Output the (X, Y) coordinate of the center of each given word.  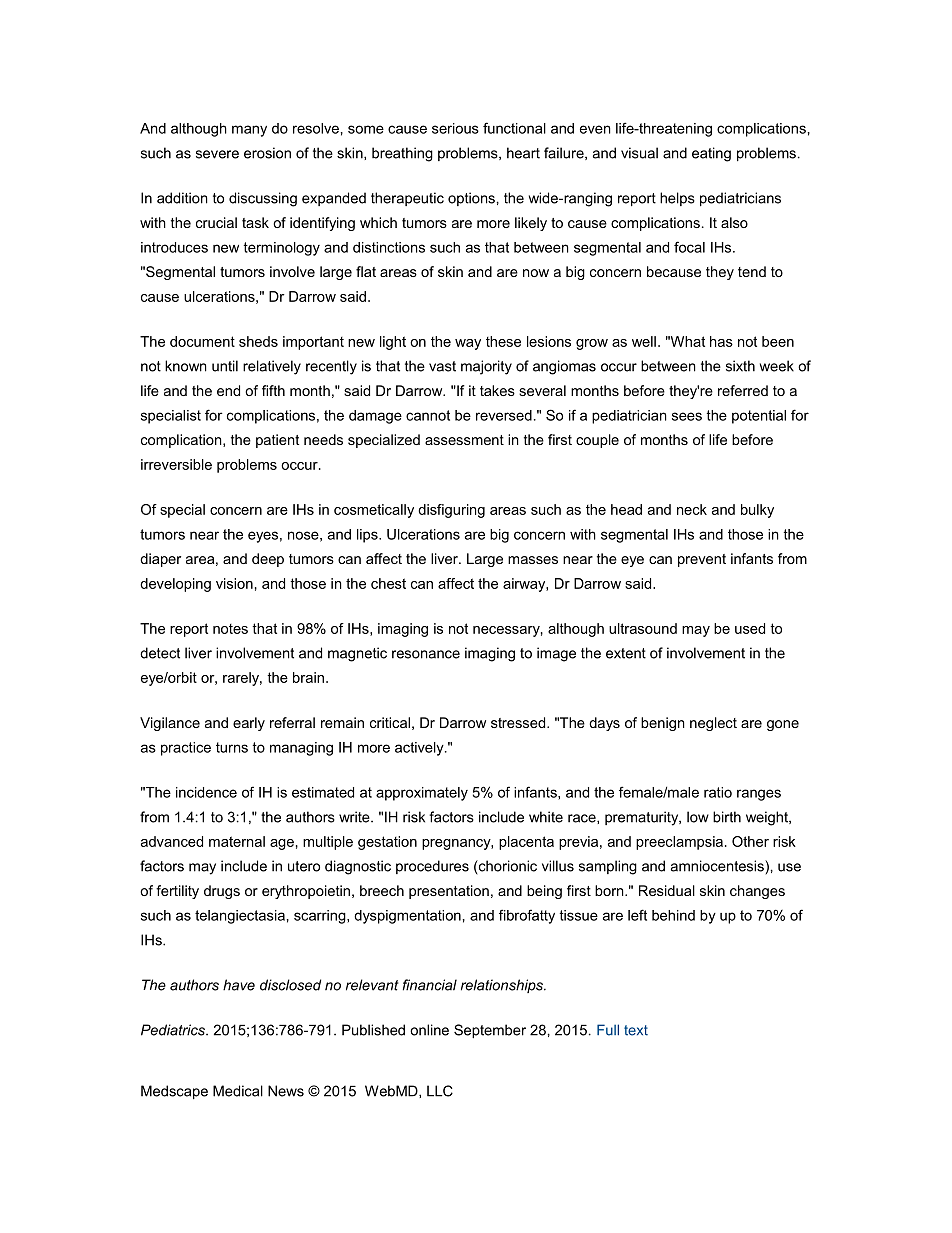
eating (711, 154)
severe (217, 154)
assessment (464, 440)
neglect (713, 724)
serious (455, 128)
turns (232, 747)
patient (277, 441)
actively (420, 749)
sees (687, 416)
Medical (238, 1091)
